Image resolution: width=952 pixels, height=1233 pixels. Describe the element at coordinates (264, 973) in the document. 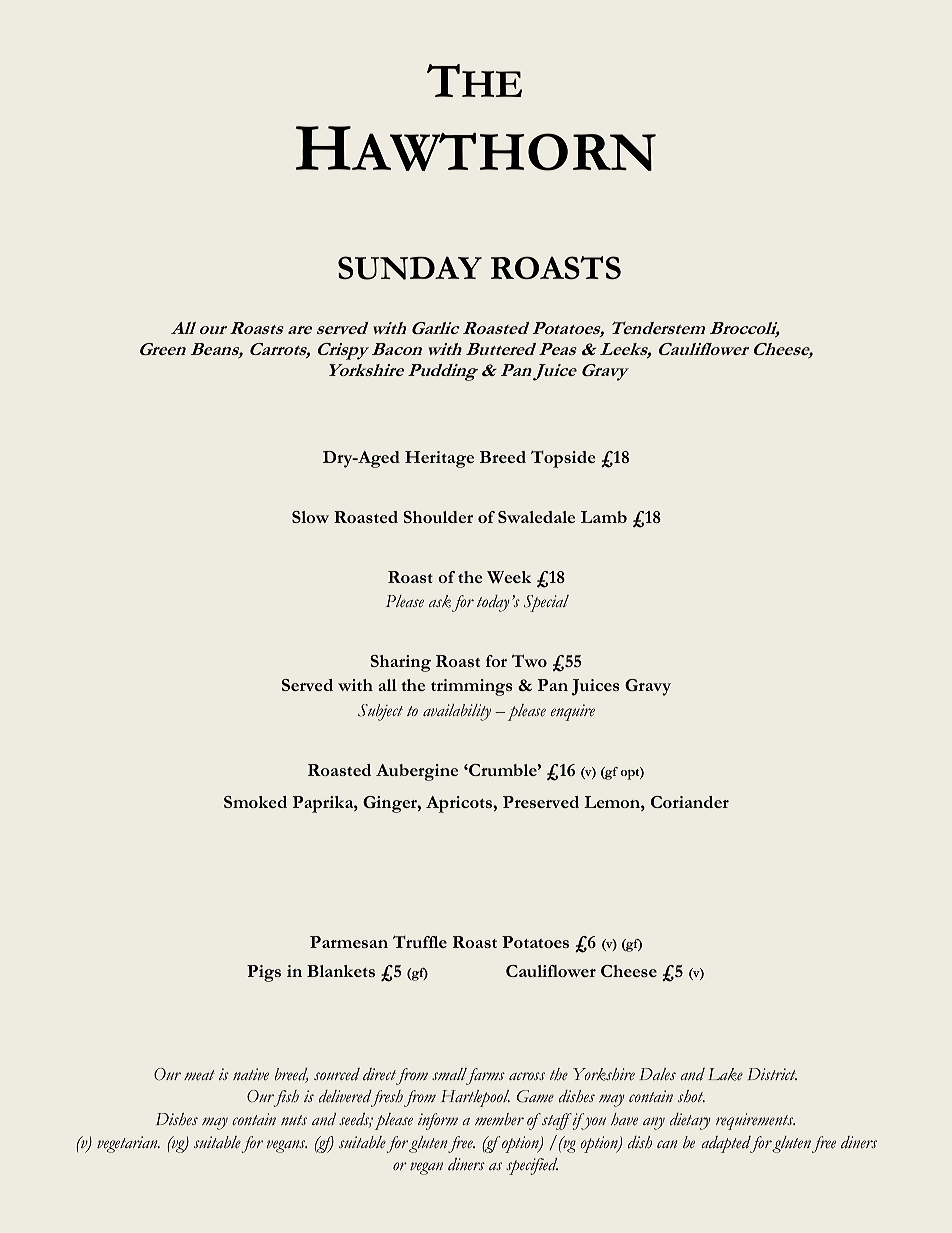

I see `Pigs` at that location.
